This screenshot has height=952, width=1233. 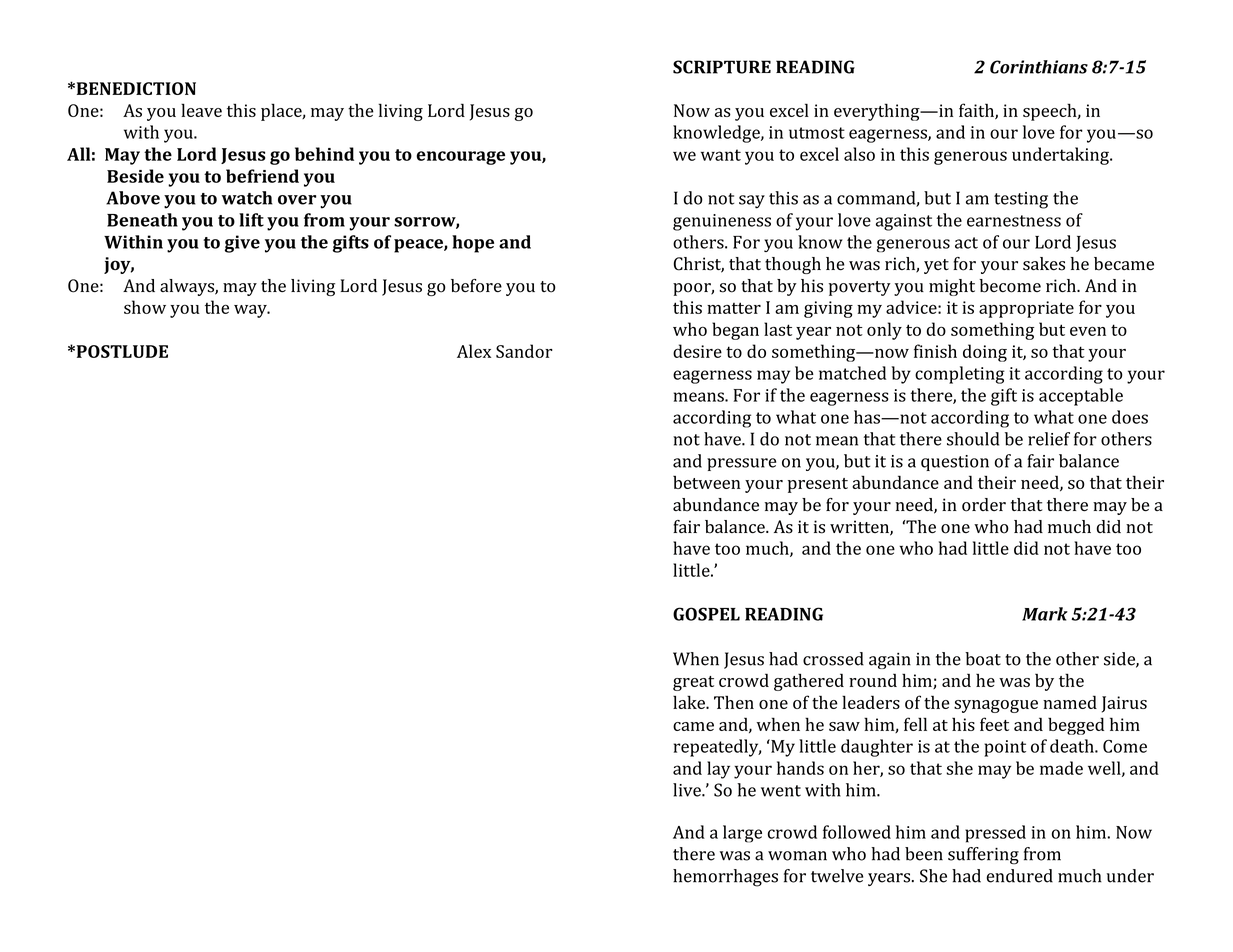 I want to click on give, so click(x=242, y=244).
